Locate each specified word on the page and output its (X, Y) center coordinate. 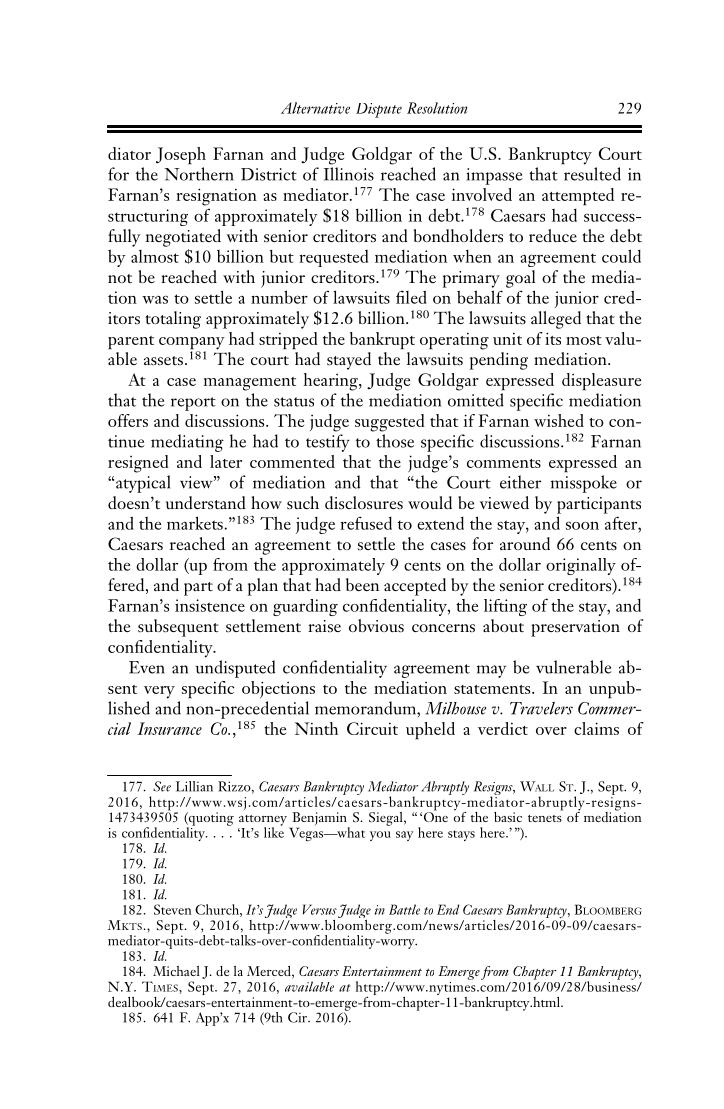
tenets (545, 818)
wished (559, 420)
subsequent (178, 628)
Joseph (181, 156)
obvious (376, 625)
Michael (176, 971)
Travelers (541, 708)
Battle (404, 909)
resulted (592, 174)
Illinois (349, 174)
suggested (390, 423)
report (193, 404)
